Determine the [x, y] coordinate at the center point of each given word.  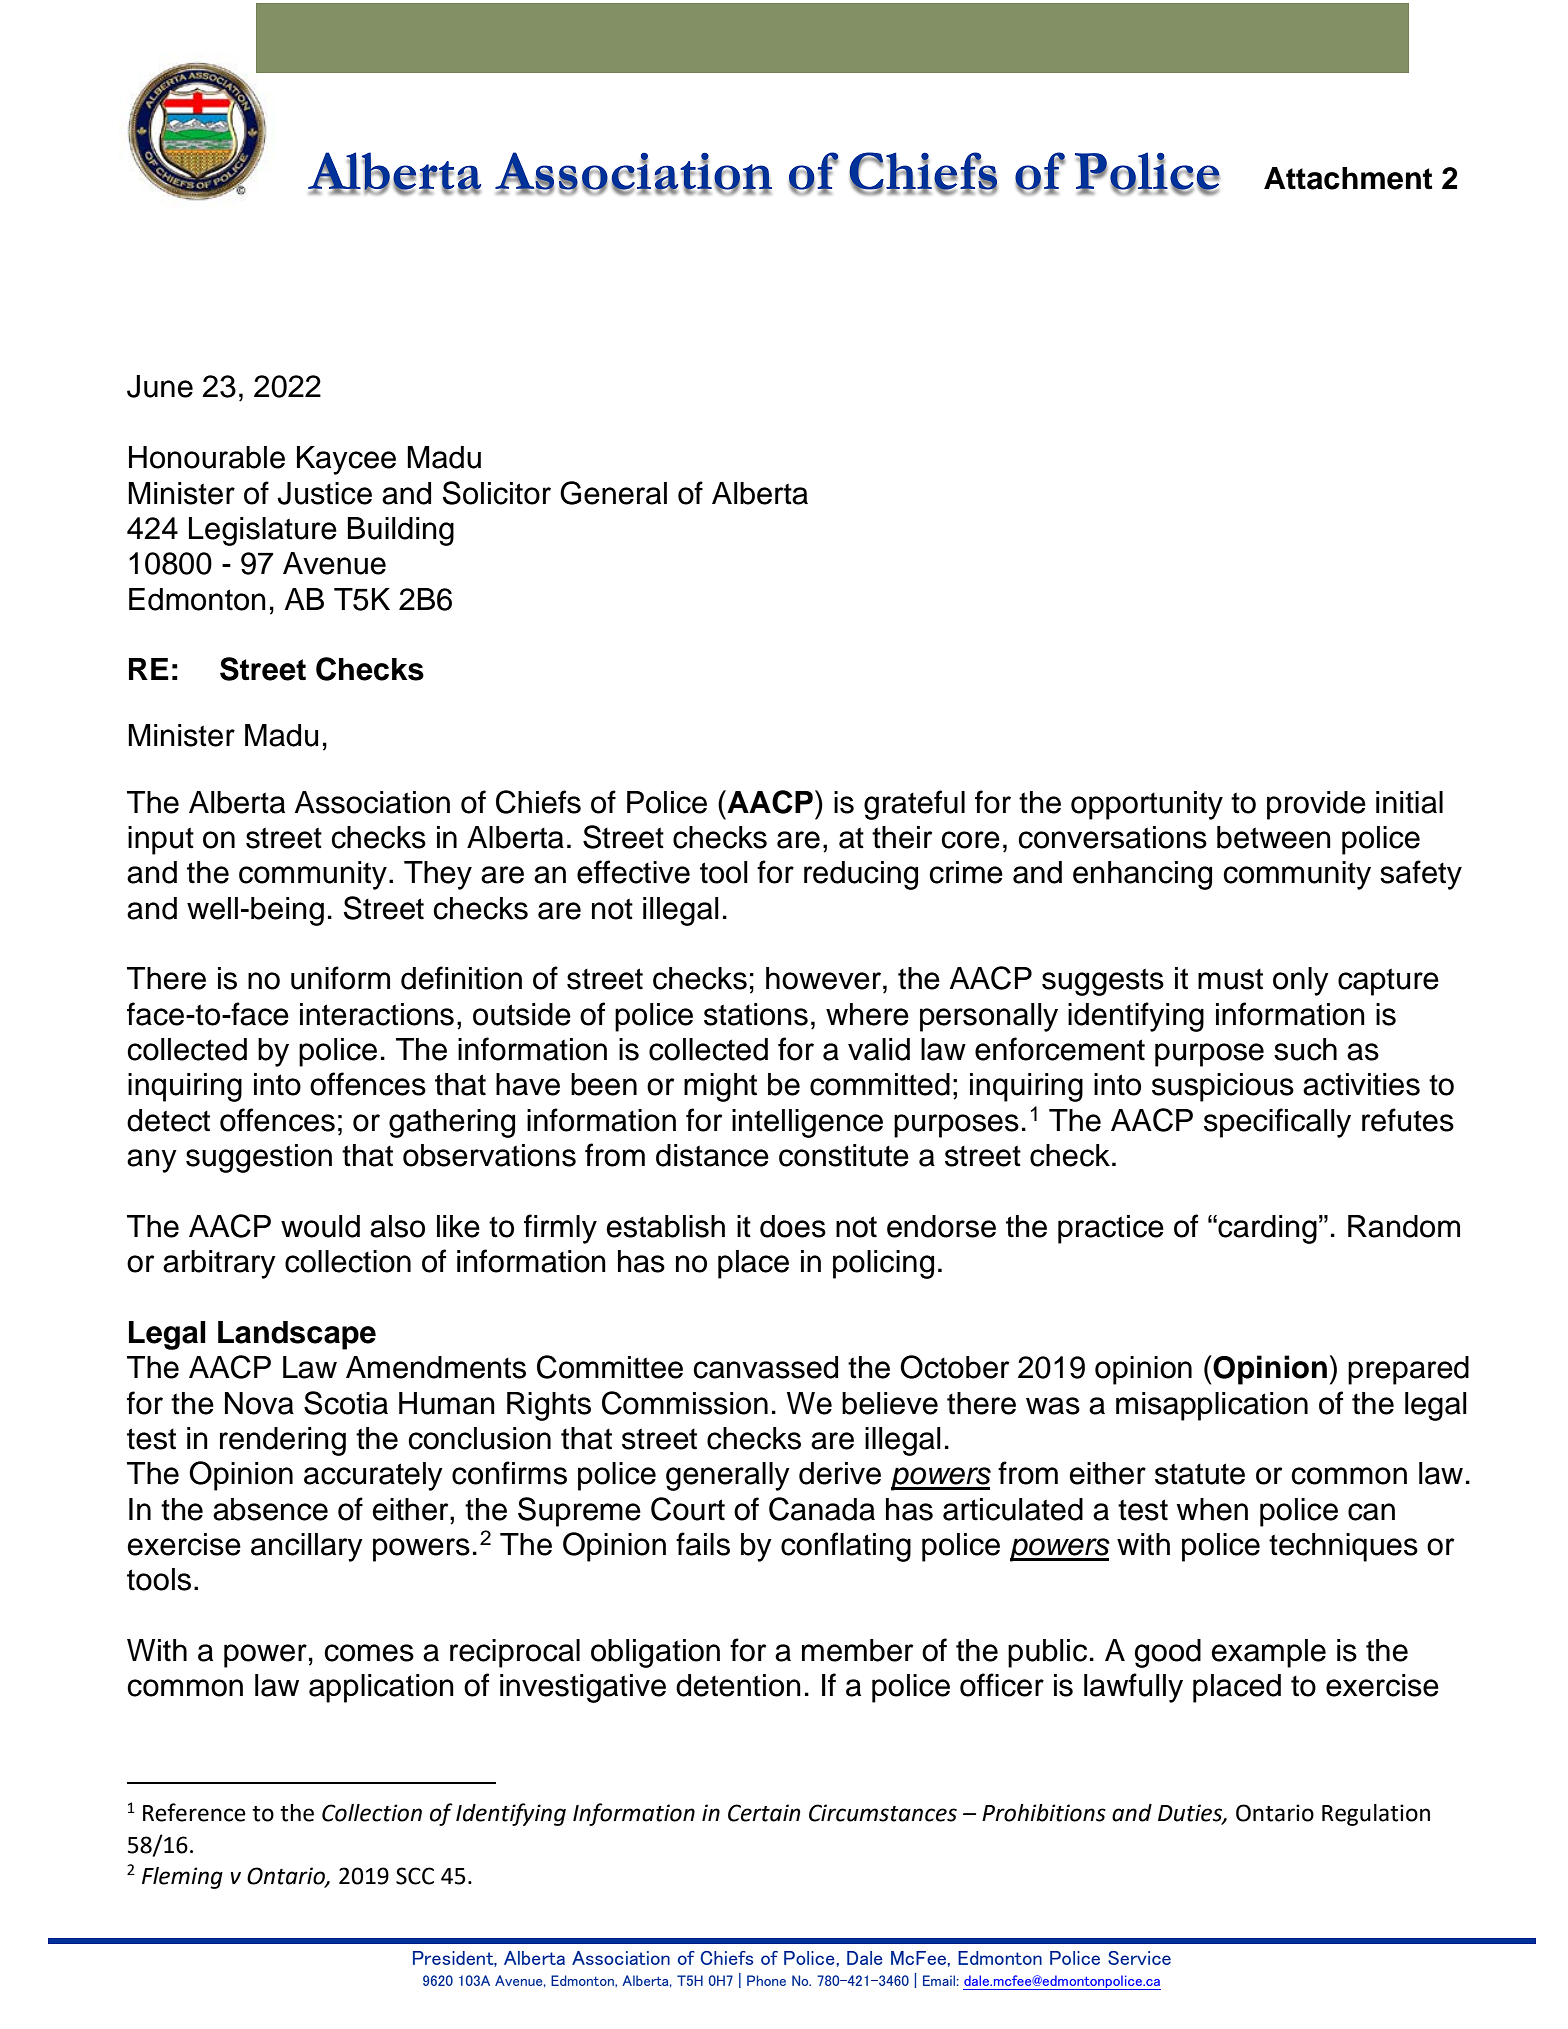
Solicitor [497, 493]
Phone [766, 1980]
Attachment [1348, 178]
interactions [377, 1014]
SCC [415, 1876]
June [160, 386]
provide [1316, 805]
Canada [822, 1509]
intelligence [807, 1123]
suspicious [1223, 1087]
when [1212, 1509]
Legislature [263, 531]
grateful [914, 805]
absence [270, 1509]
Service [1139, 1958]
